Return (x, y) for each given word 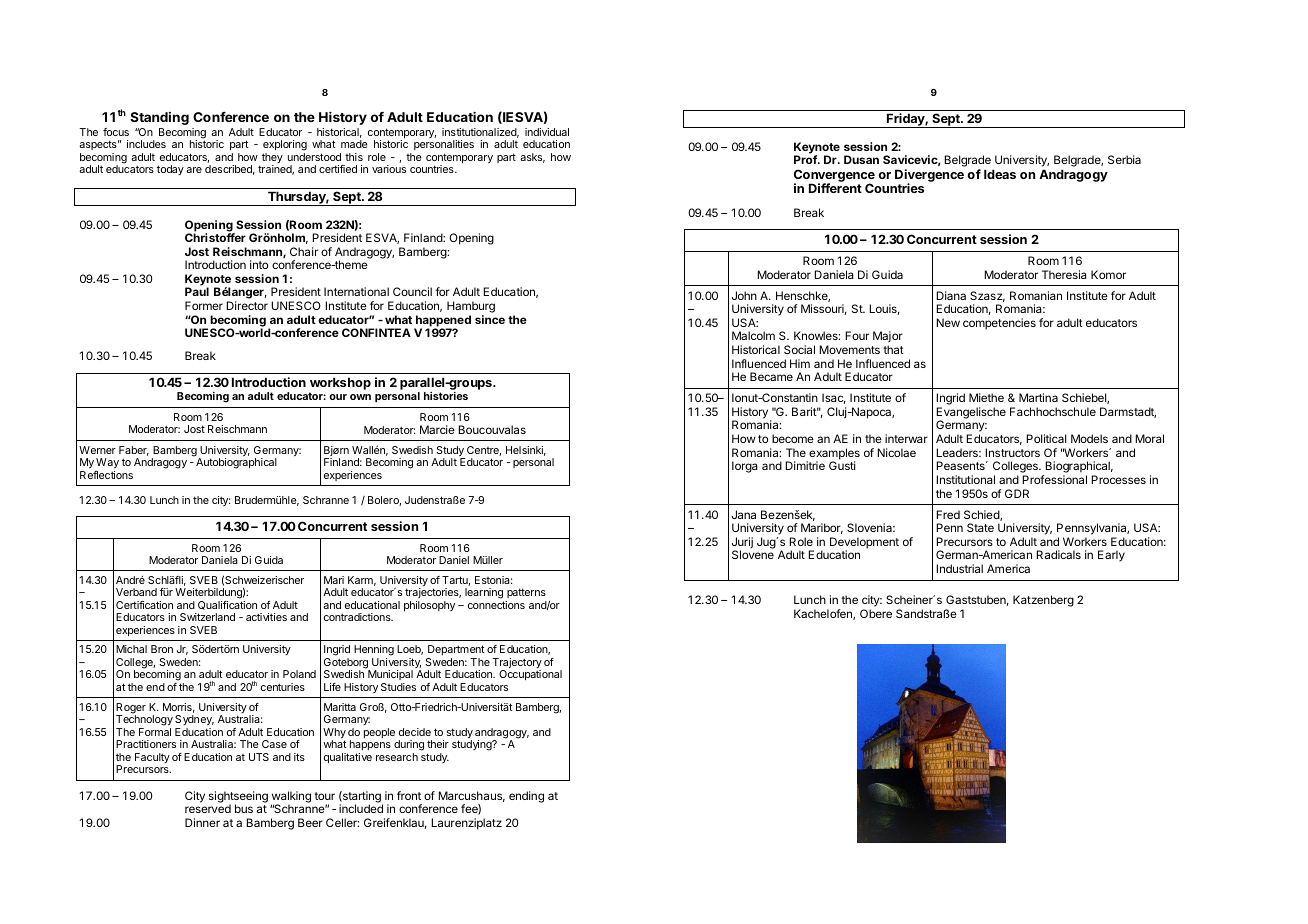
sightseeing (238, 798)
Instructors (1012, 452)
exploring (285, 145)
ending (526, 797)
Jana (744, 514)
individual (547, 132)
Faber (134, 451)
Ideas (1000, 174)
